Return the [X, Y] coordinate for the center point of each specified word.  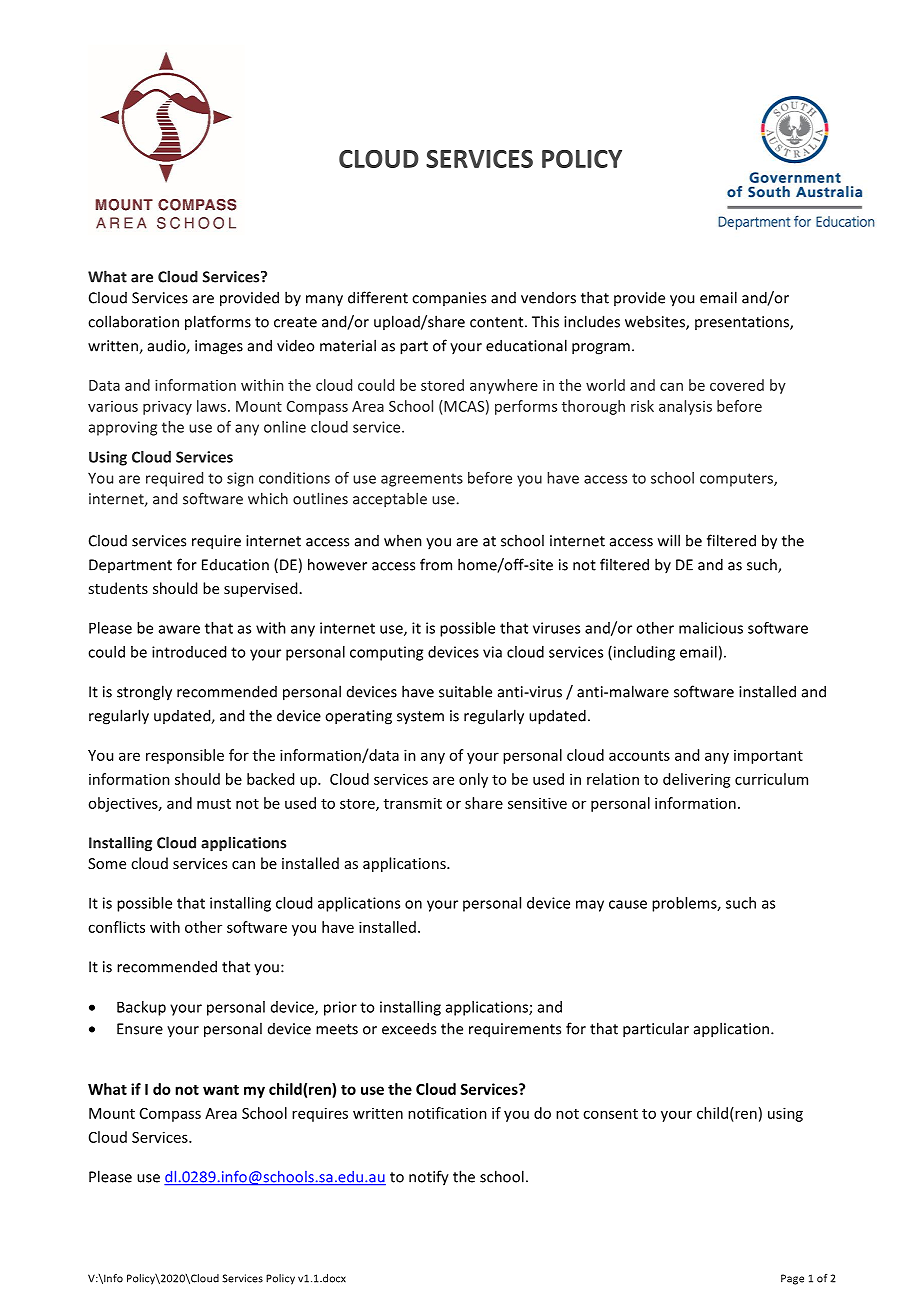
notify [429, 1178]
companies [449, 299]
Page [792, 1279]
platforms [218, 323]
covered [737, 385]
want [221, 1089]
